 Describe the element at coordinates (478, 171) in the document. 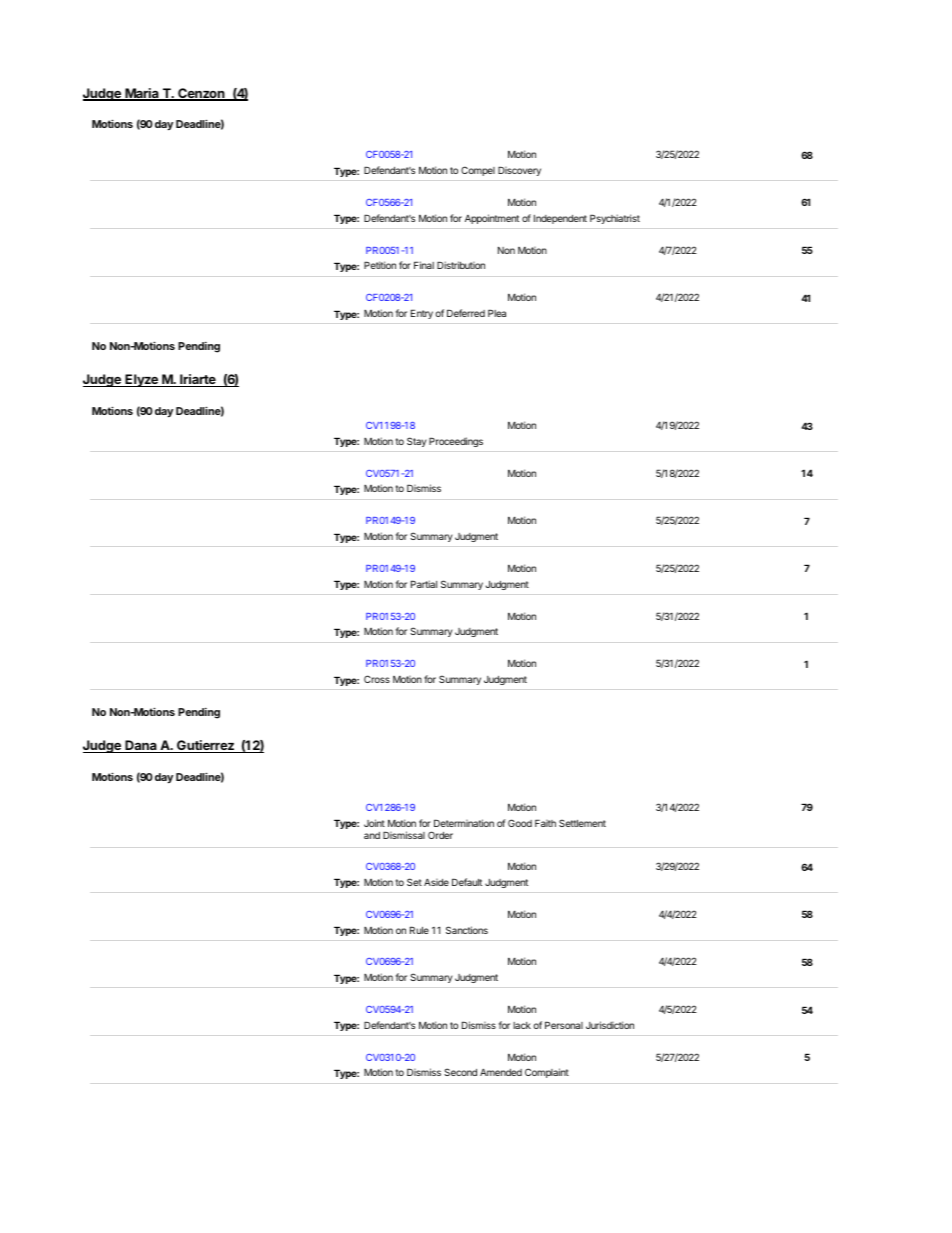

I see `Compel` at that location.
